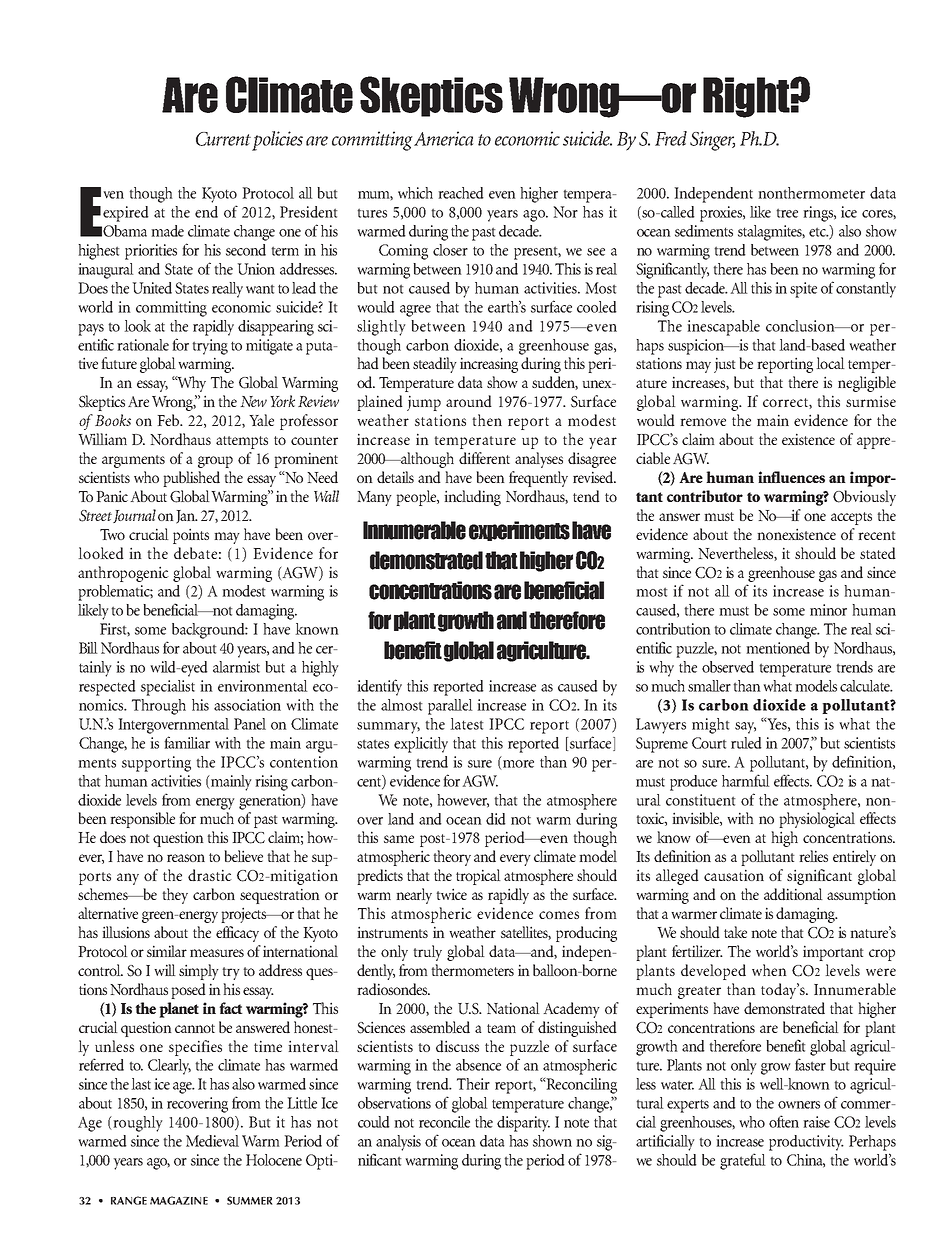 This page has width=952, height=1237. Describe the element at coordinates (703, 422) in the page. I see `remove` at that location.
